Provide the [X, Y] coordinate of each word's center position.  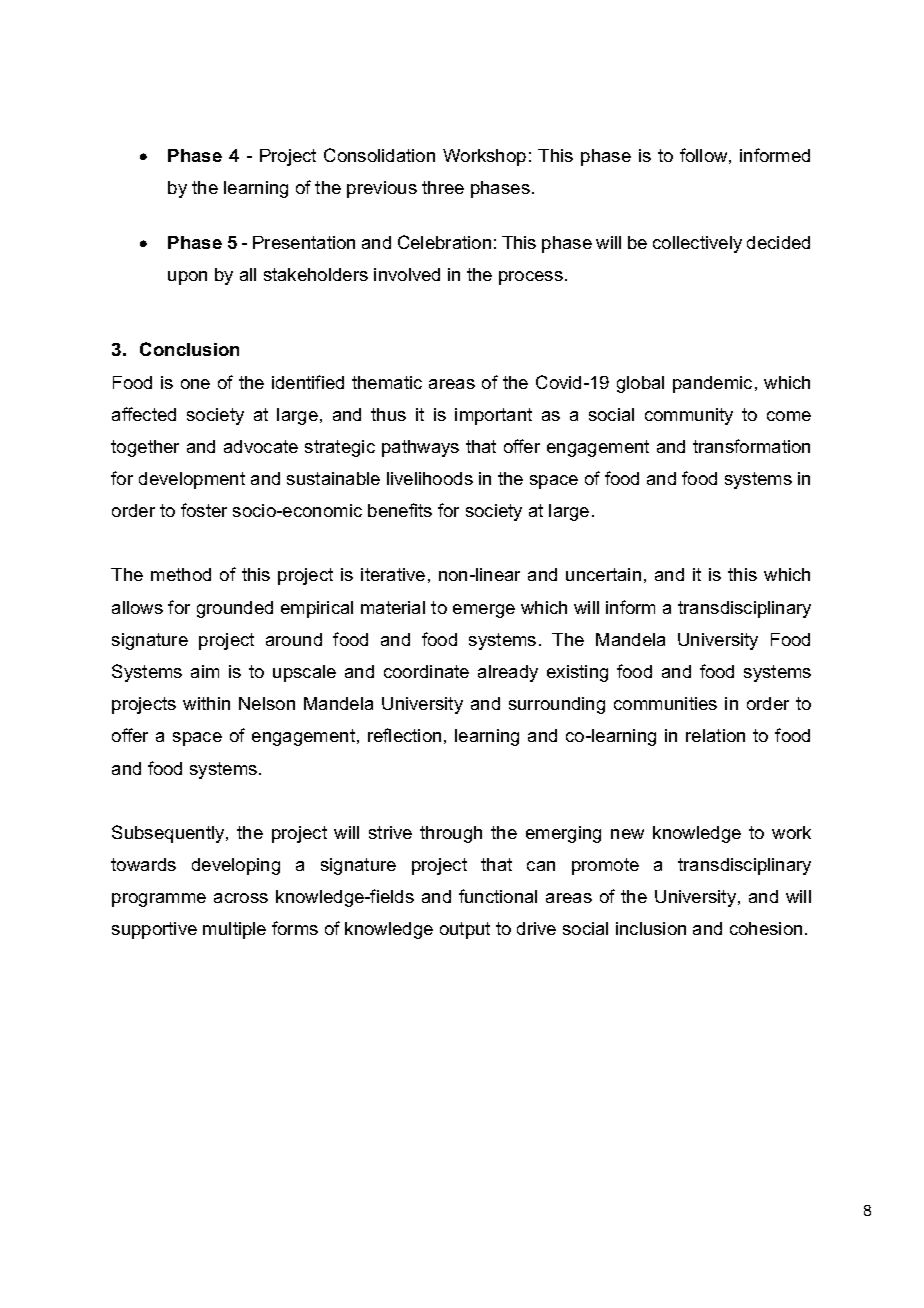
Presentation [304, 242]
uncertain [603, 574]
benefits [400, 510]
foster [204, 510]
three [443, 187]
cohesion [766, 928]
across [241, 898]
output [465, 930]
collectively [697, 244]
